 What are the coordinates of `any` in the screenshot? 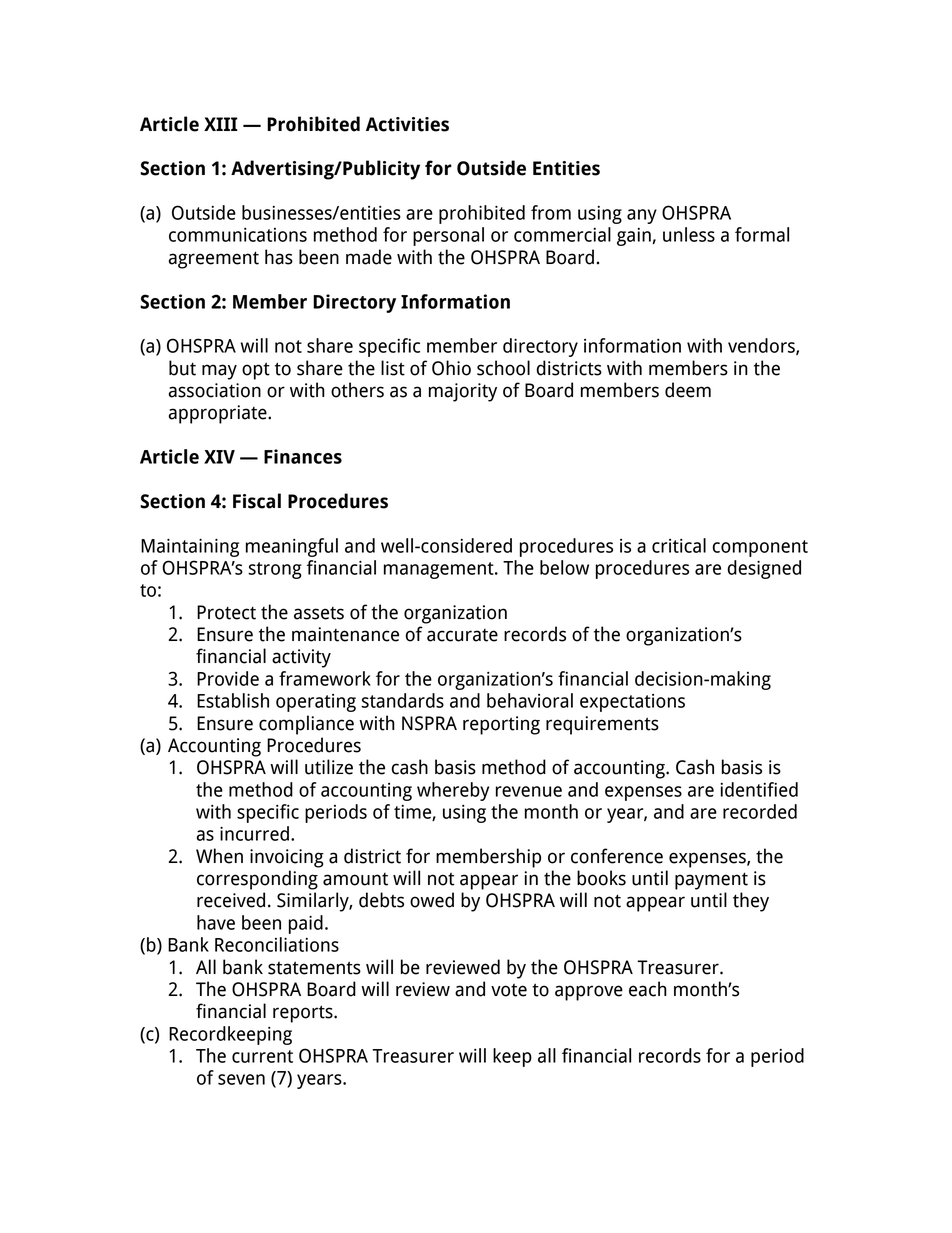 It's located at (642, 216).
